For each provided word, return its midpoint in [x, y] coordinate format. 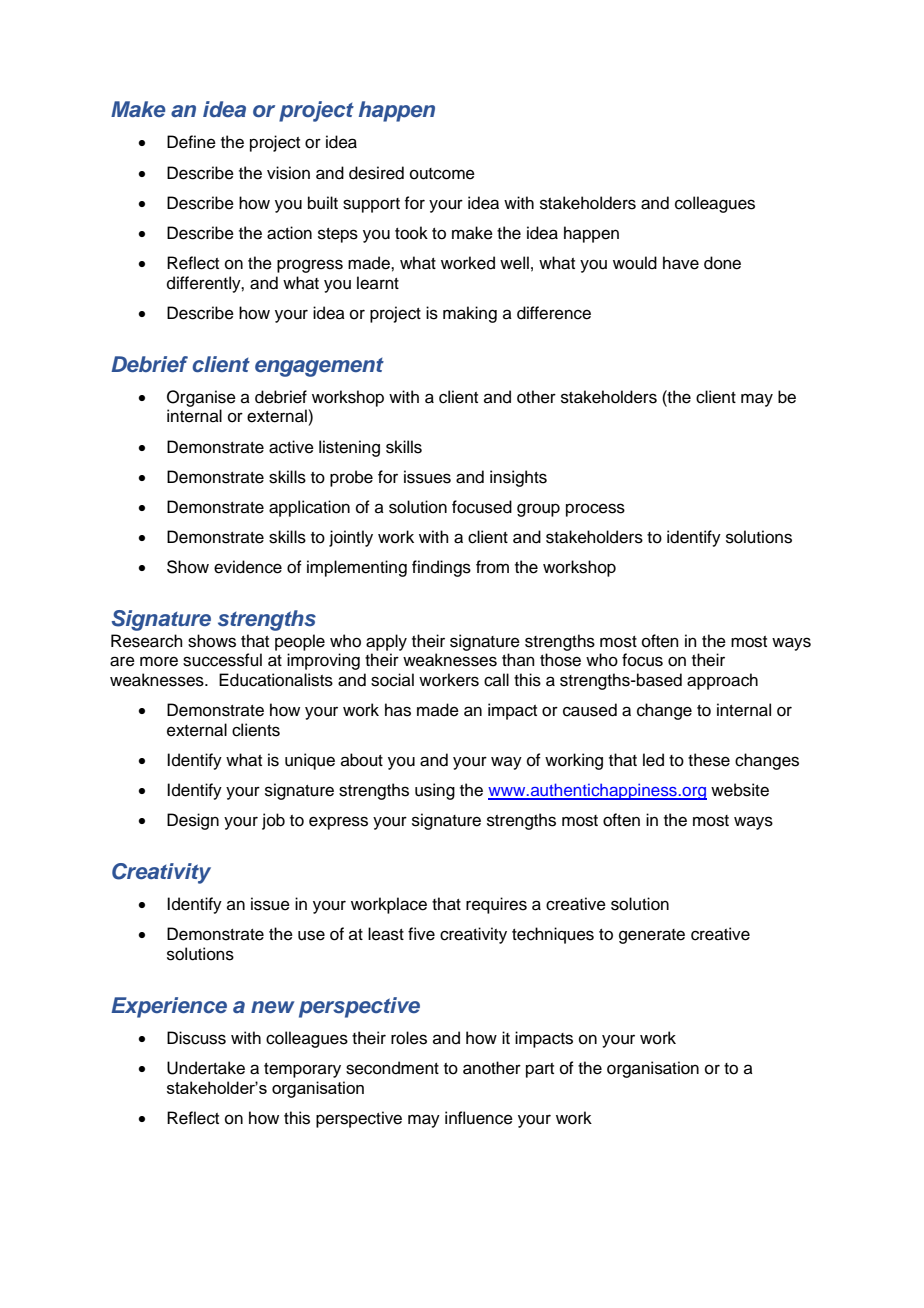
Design [193, 821]
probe [351, 478]
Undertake [206, 1068]
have [681, 263]
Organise [201, 398]
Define [191, 142]
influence [479, 1118]
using [435, 791]
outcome [442, 174]
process [595, 510]
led [653, 760]
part [540, 1070]
